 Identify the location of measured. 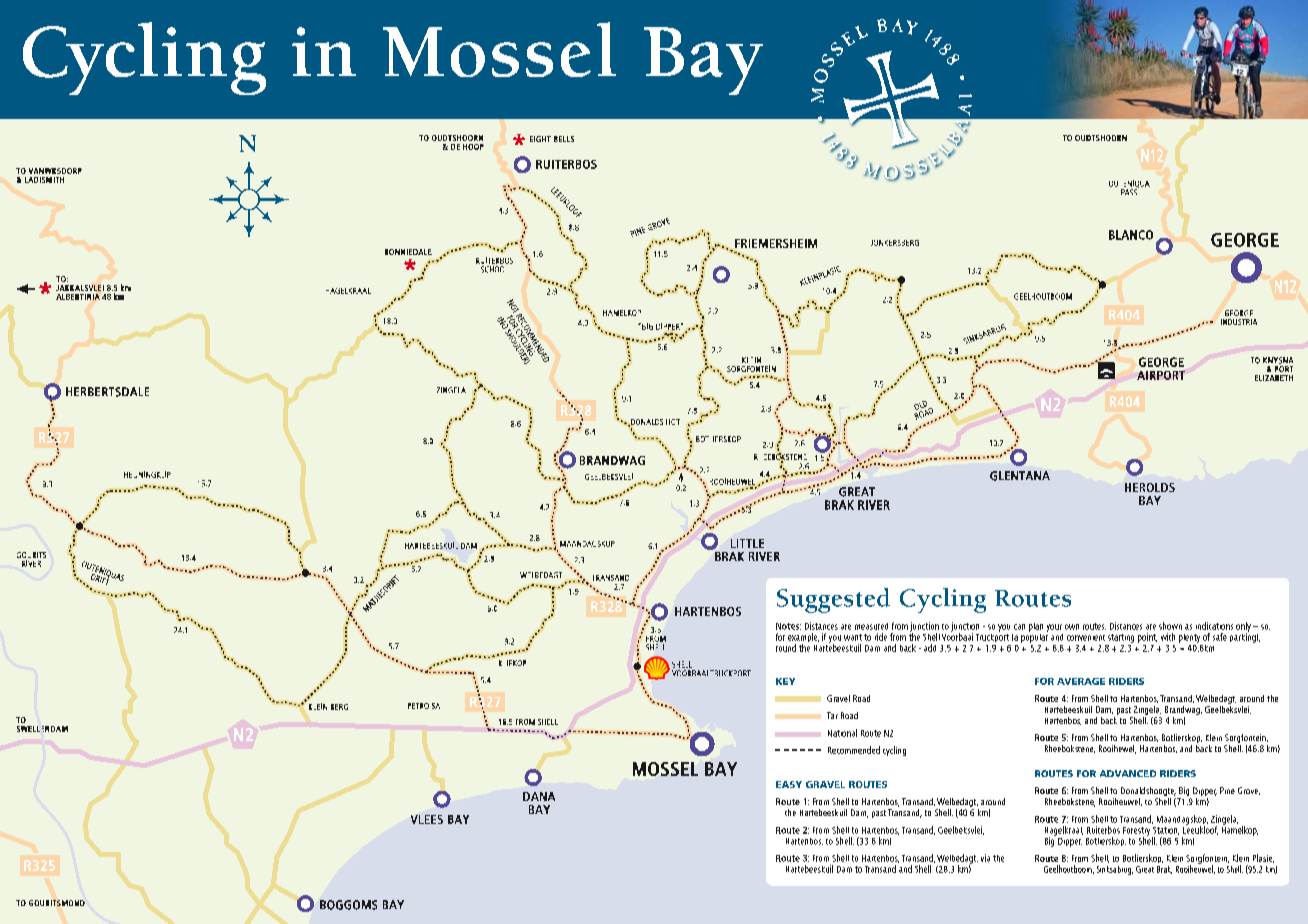
(871, 626).
